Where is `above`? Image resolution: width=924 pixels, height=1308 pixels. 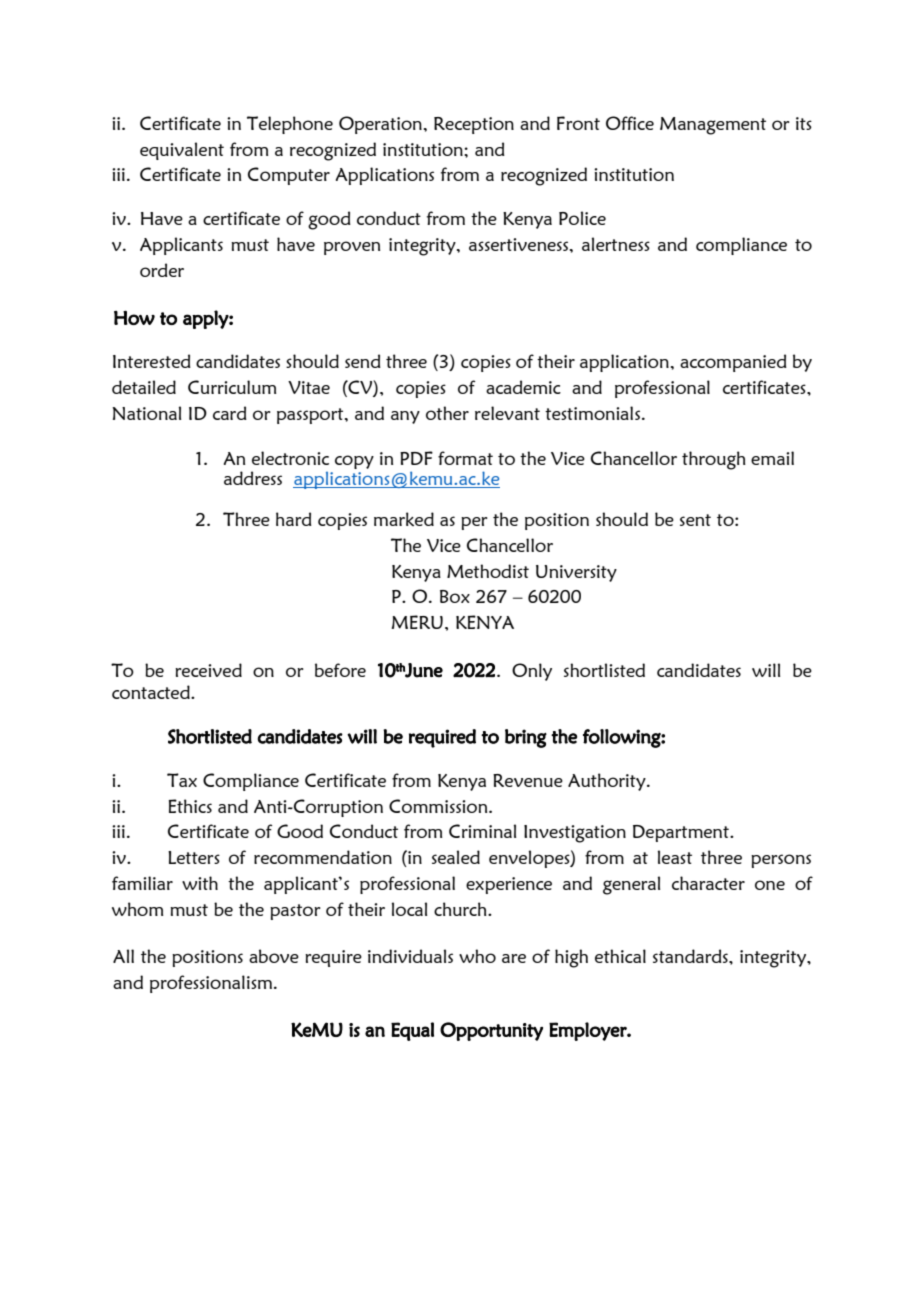 above is located at coordinates (274, 956).
